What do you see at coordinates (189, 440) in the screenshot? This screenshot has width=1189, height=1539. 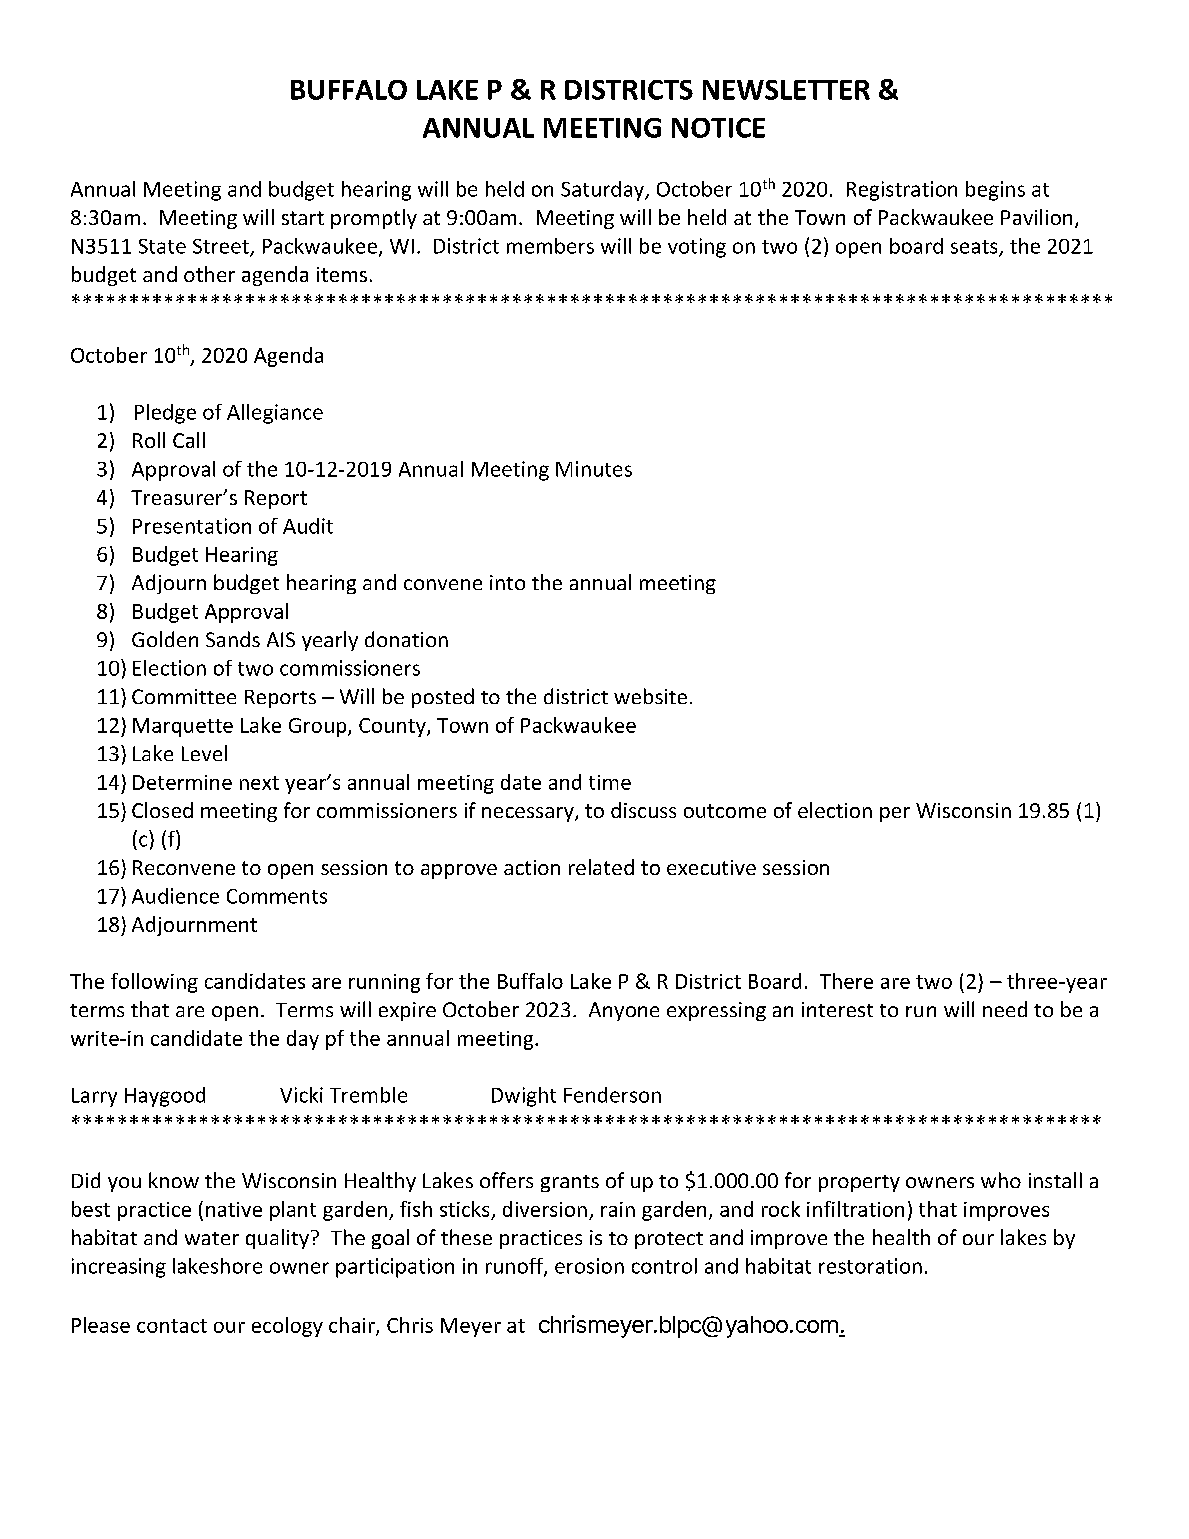 I see `Call` at bounding box center [189, 440].
